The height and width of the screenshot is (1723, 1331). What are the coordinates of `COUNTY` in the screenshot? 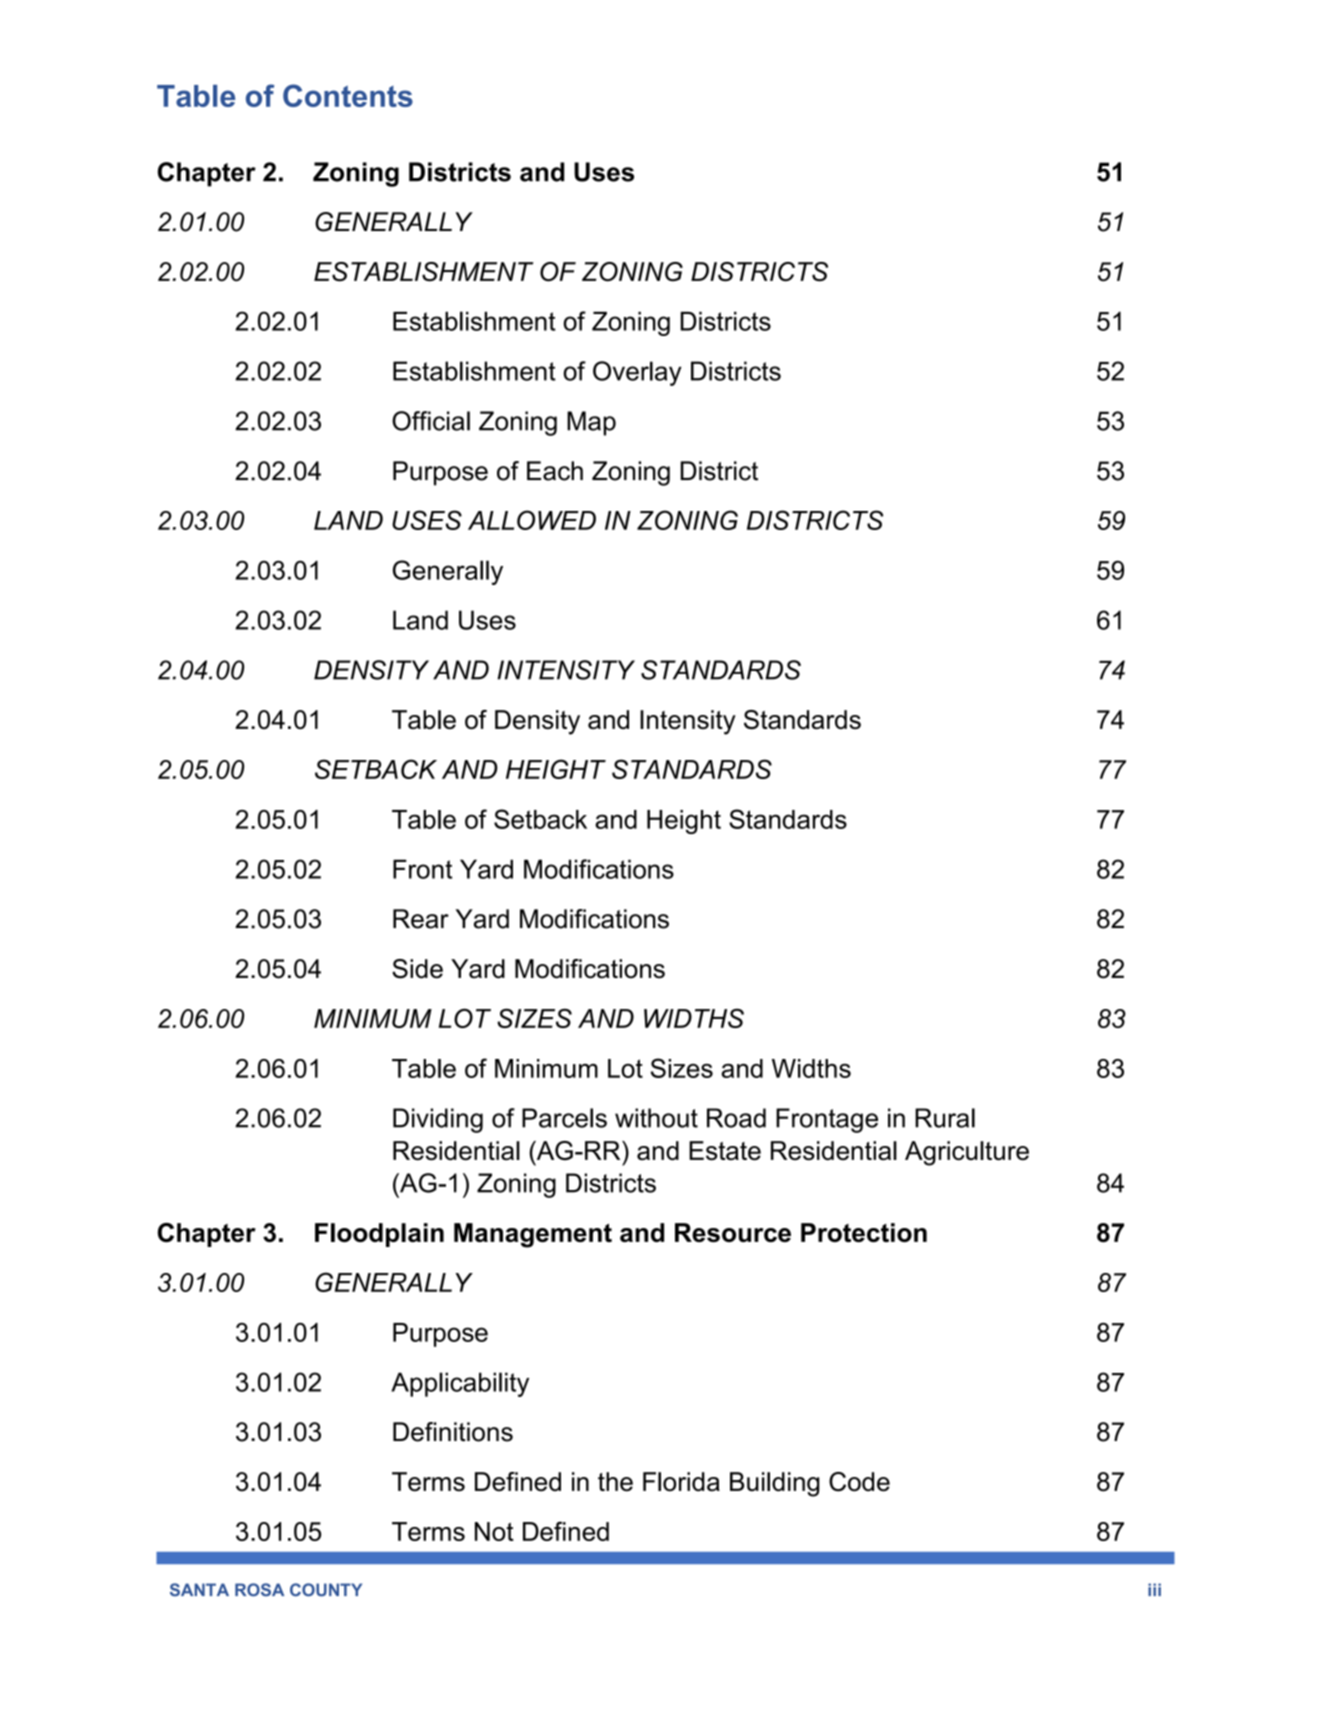 It's located at (326, 1590).
